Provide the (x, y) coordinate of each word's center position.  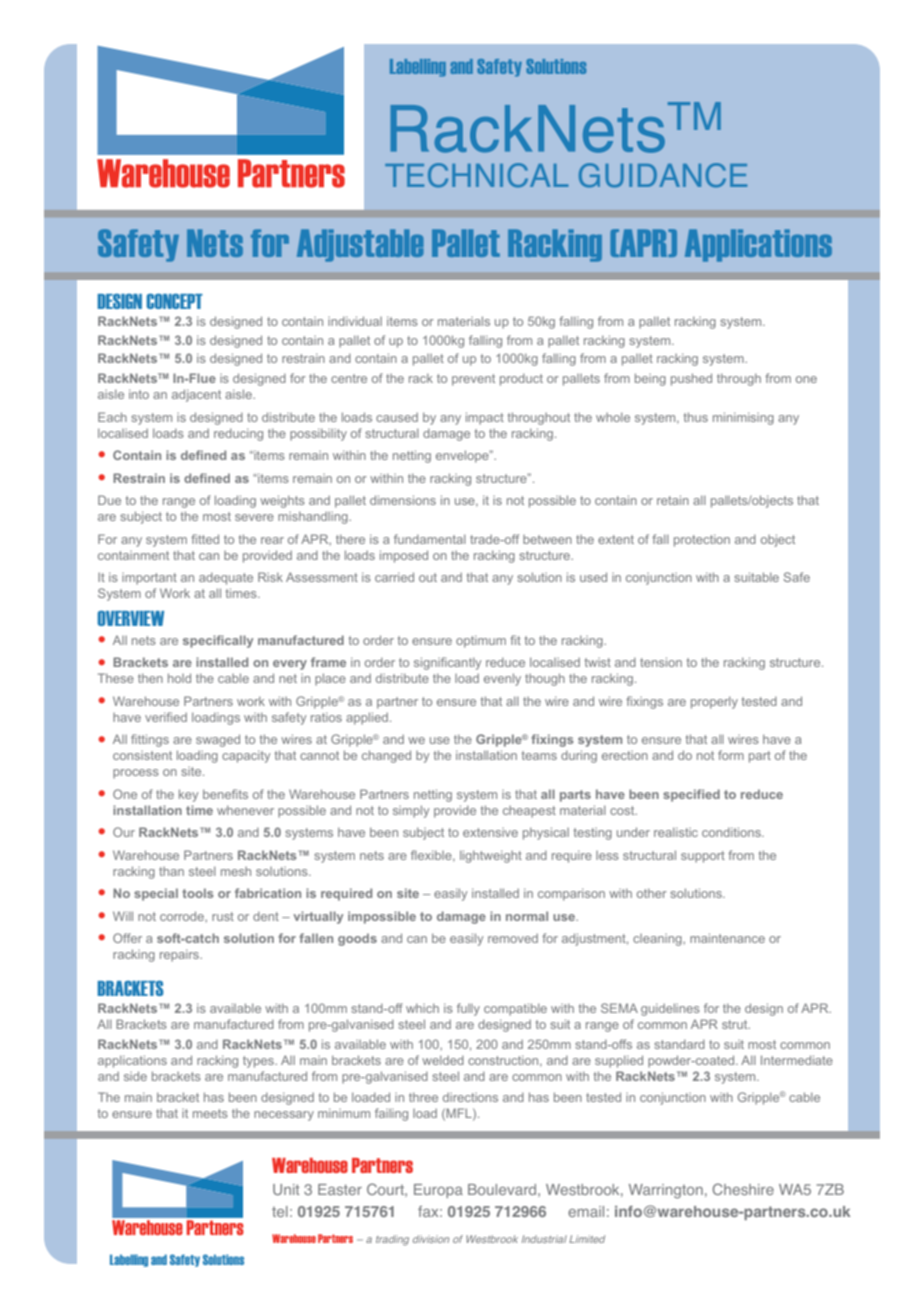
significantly (447, 663)
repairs (180, 955)
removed (513, 938)
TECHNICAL (476, 175)
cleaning (658, 940)
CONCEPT (174, 301)
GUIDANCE (663, 175)
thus (695, 417)
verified (166, 717)
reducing (238, 434)
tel (280, 1211)
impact (485, 418)
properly (714, 702)
